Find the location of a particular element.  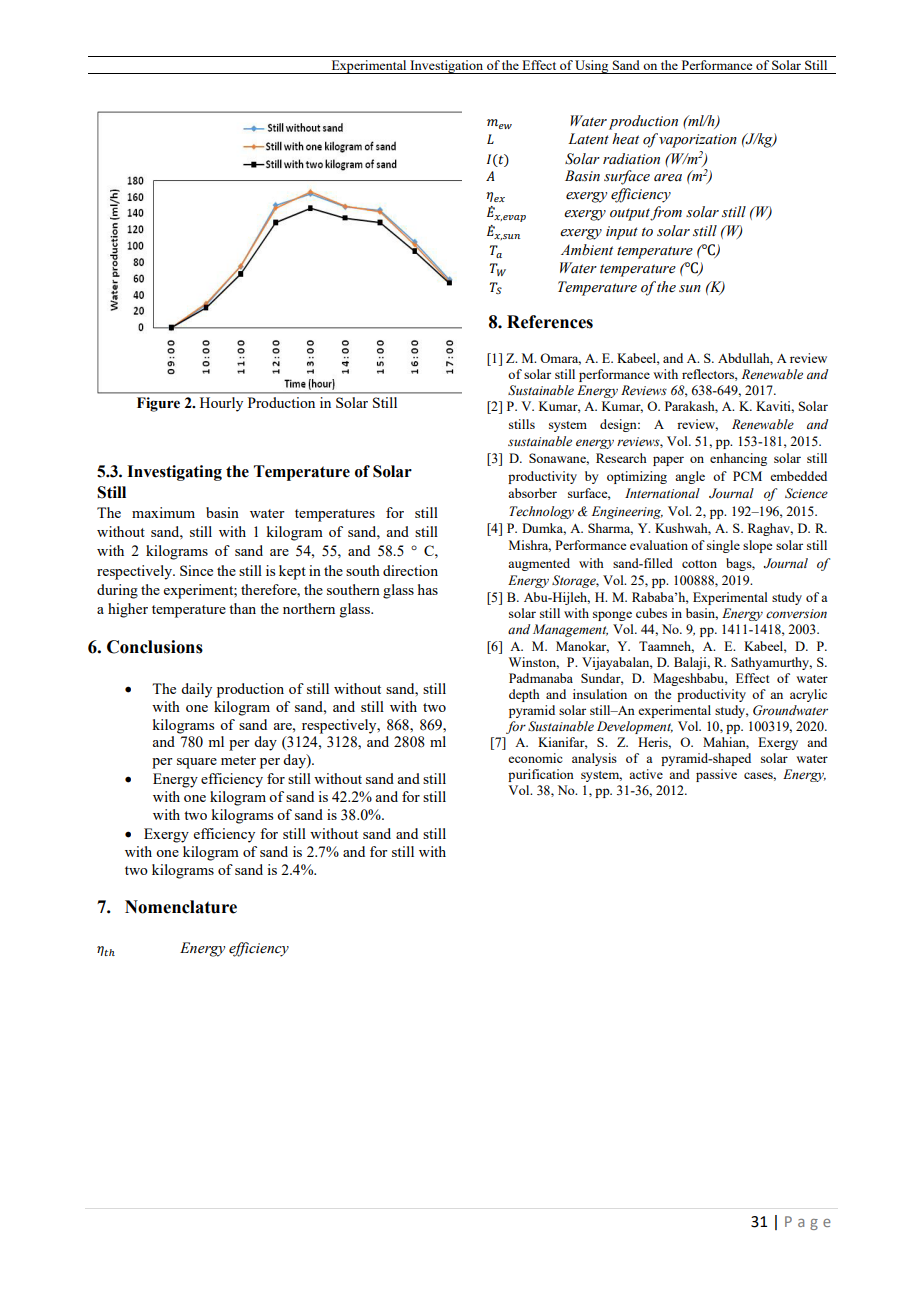

conversion is located at coordinates (796, 614).
